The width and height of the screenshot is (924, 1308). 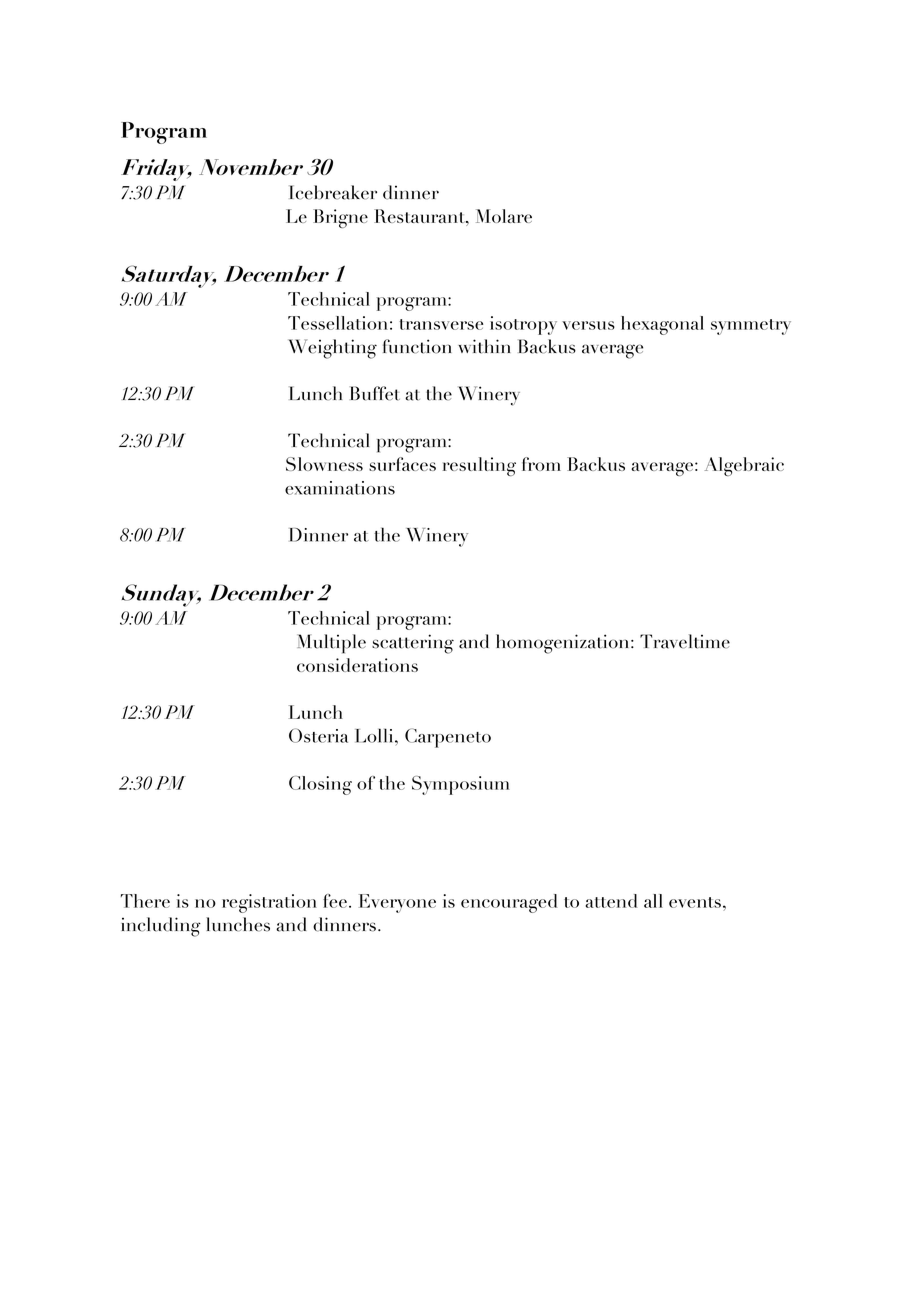 What do you see at coordinates (479, 466) in the screenshot?
I see `resulting` at bounding box center [479, 466].
